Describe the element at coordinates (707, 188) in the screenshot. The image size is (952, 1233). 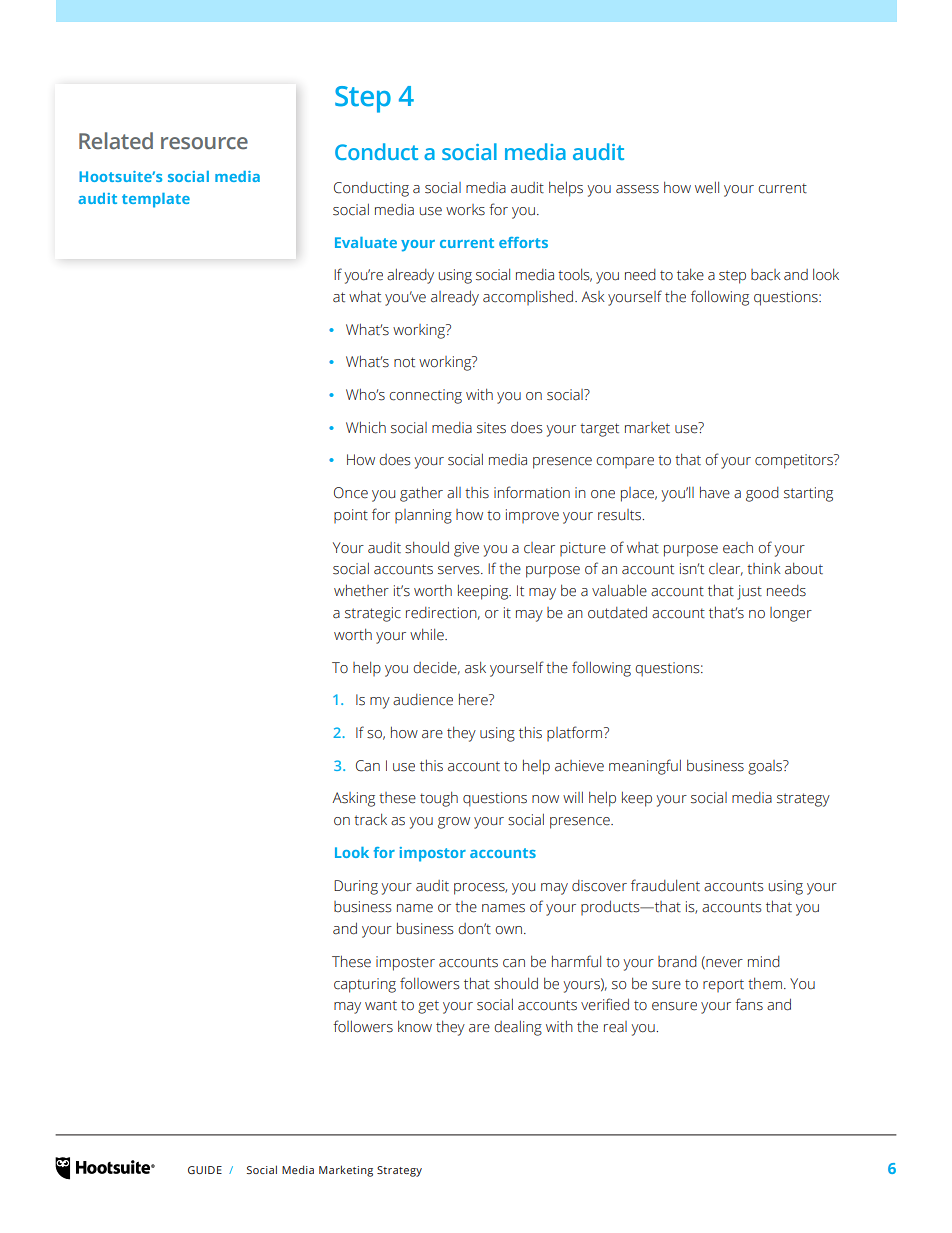
I see `well` at that location.
